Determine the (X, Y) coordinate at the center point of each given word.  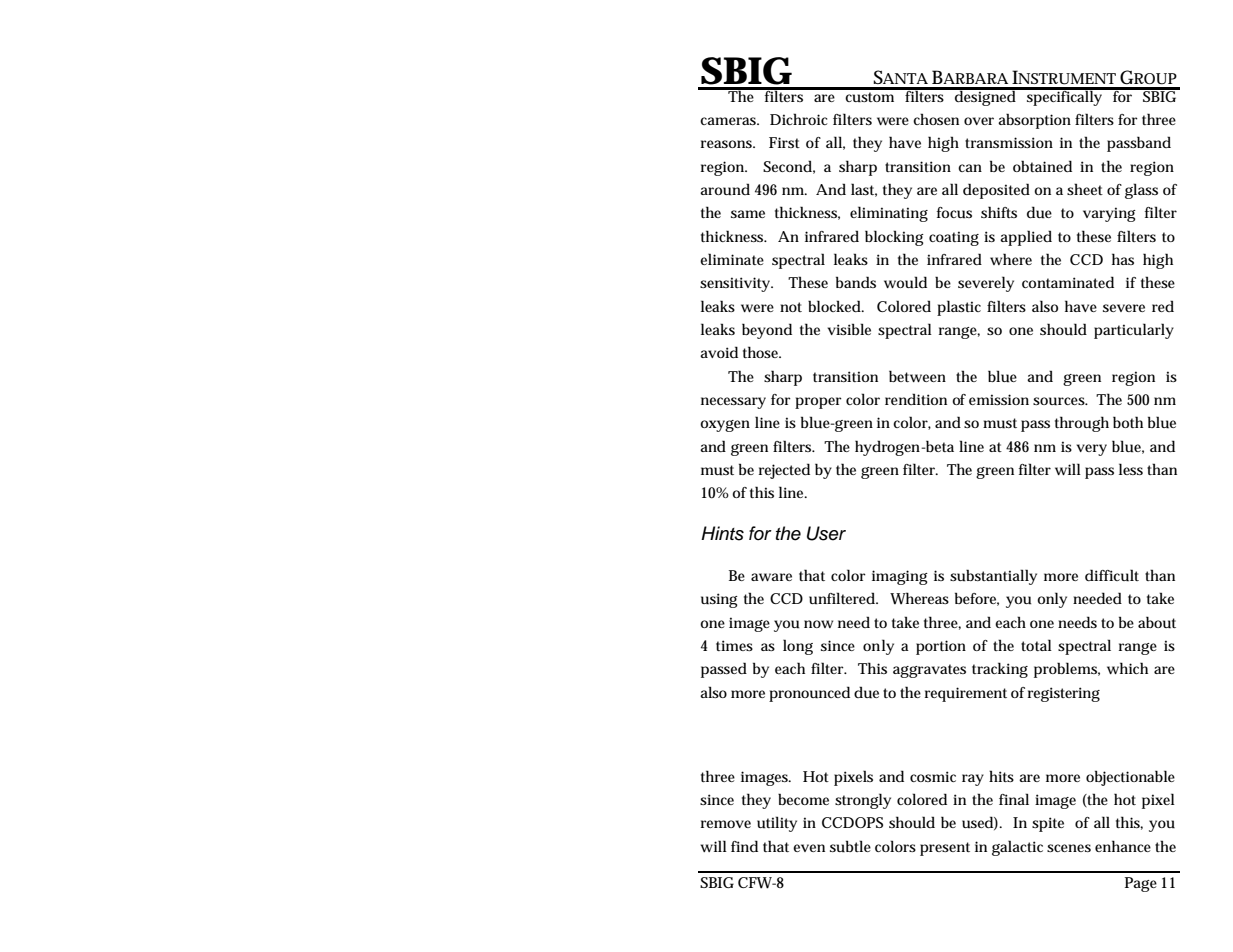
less (1131, 469)
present (945, 849)
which (1127, 668)
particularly (1134, 331)
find (744, 846)
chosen (936, 119)
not (791, 307)
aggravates (929, 671)
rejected (784, 471)
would (905, 282)
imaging (900, 577)
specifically (1065, 97)
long (798, 647)
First (784, 142)
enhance (1123, 846)
